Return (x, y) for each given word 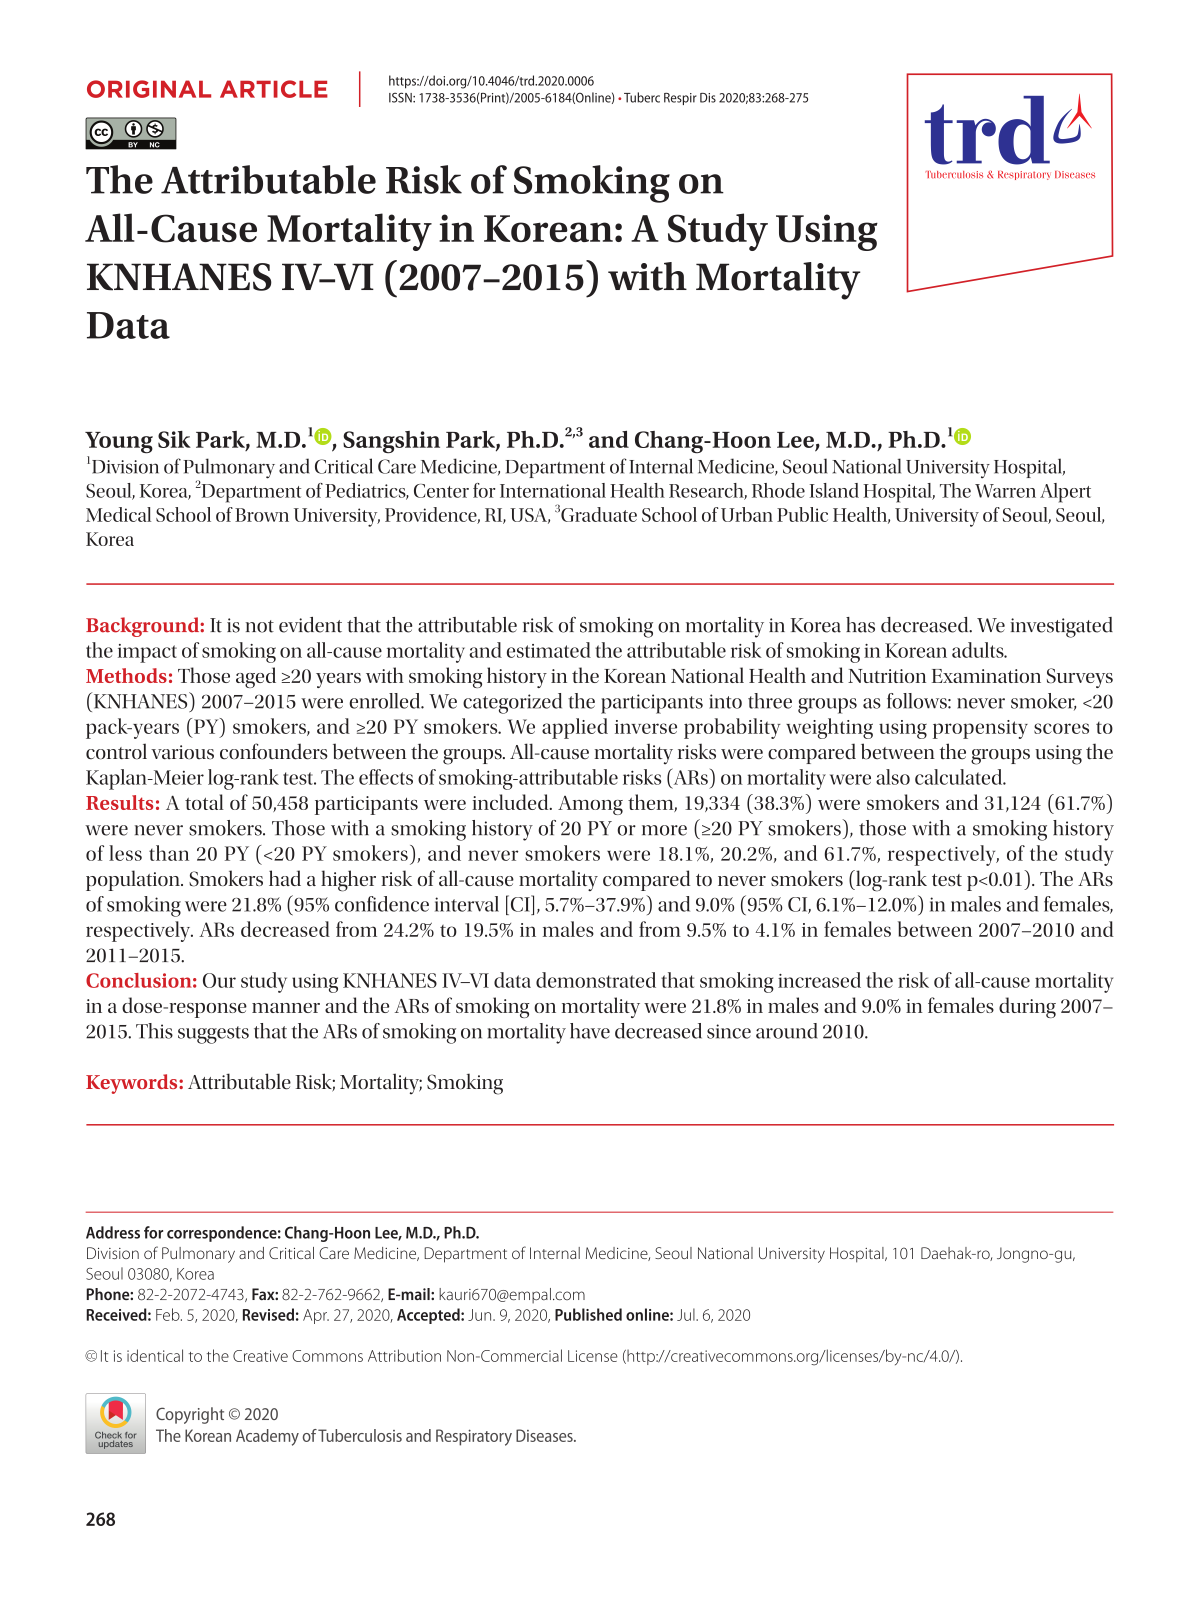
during (1027, 1007)
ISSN (401, 97)
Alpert (1065, 493)
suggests (213, 1035)
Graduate (599, 514)
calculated (960, 777)
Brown (262, 515)
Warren (1005, 491)
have (590, 1031)
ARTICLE (274, 89)
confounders (274, 751)
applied (575, 728)
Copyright (190, 1415)
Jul (687, 1314)
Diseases (545, 1435)
